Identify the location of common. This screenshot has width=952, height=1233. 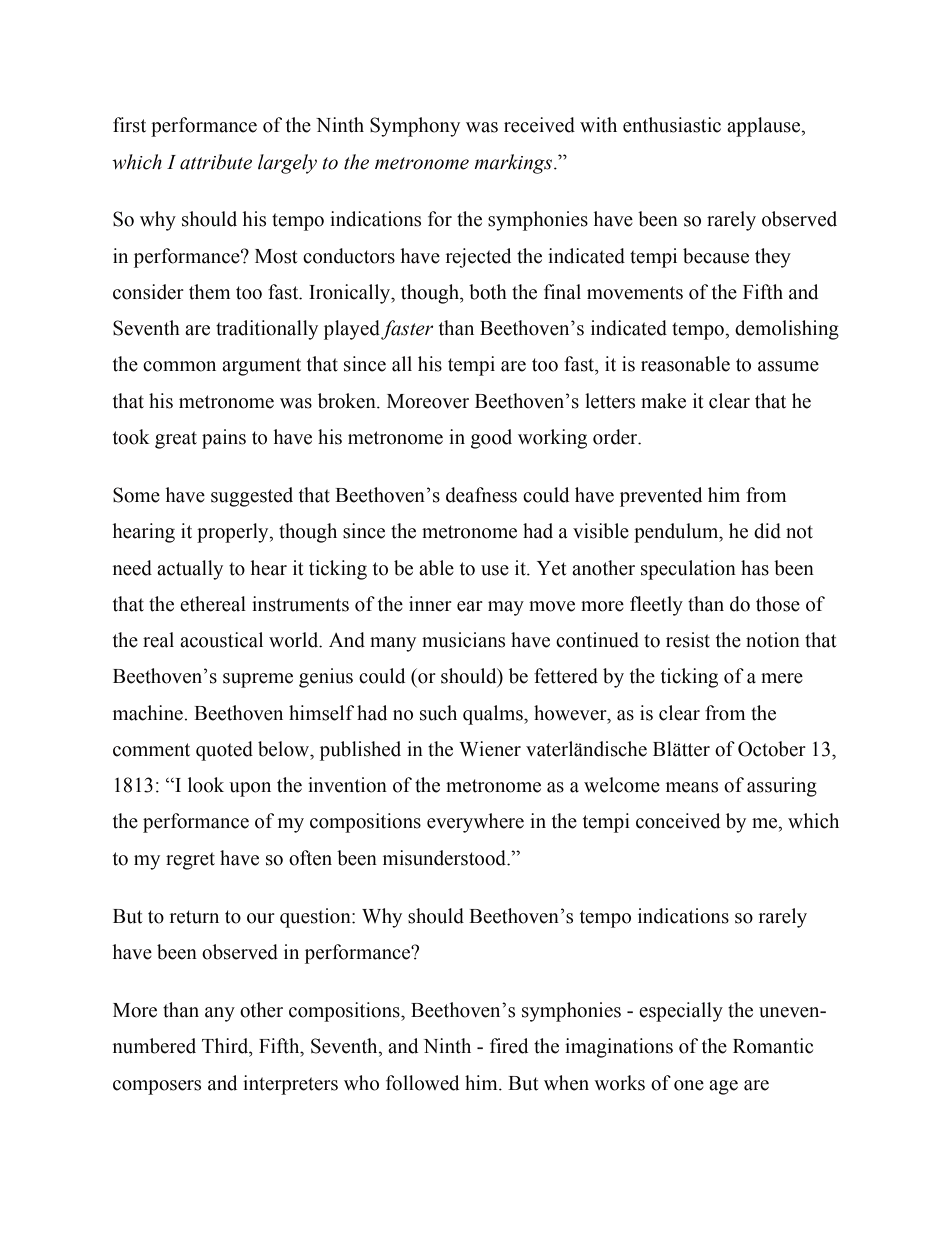
(179, 366).
